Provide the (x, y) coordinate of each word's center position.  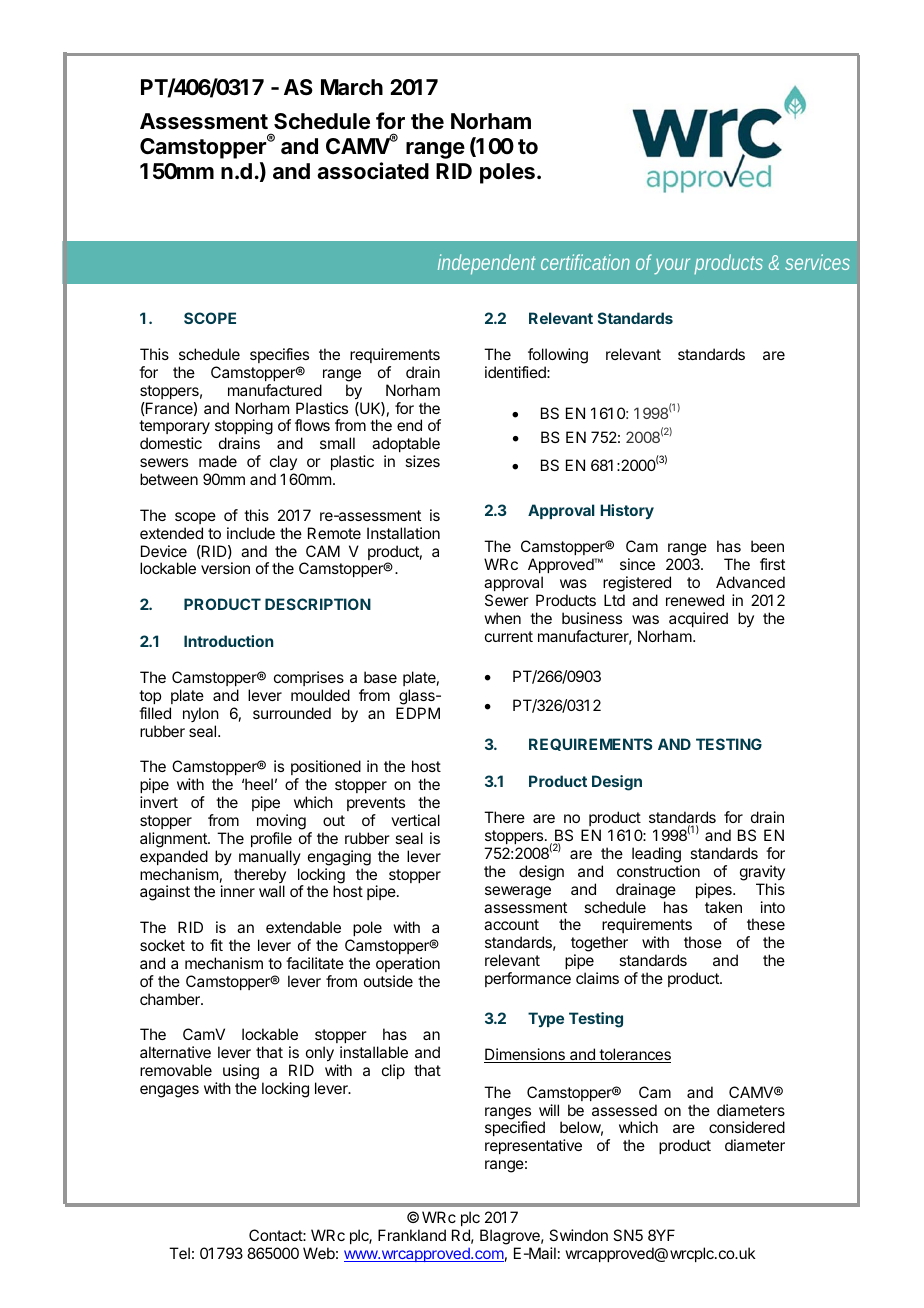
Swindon (578, 1235)
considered (747, 1127)
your (672, 266)
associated (373, 171)
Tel (179, 1253)
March (352, 87)
